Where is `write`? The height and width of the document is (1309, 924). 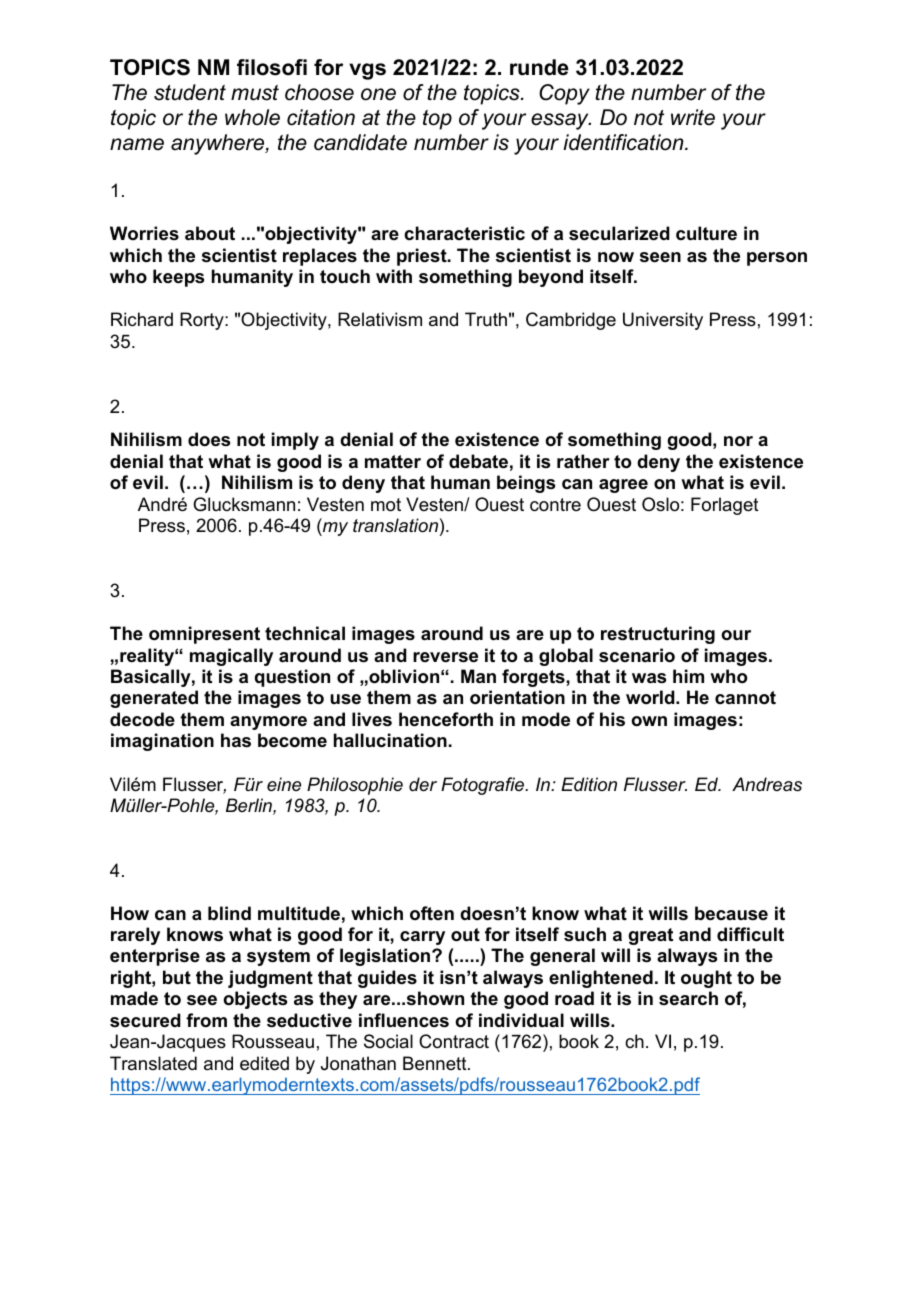
write is located at coordinates (693, 117).
